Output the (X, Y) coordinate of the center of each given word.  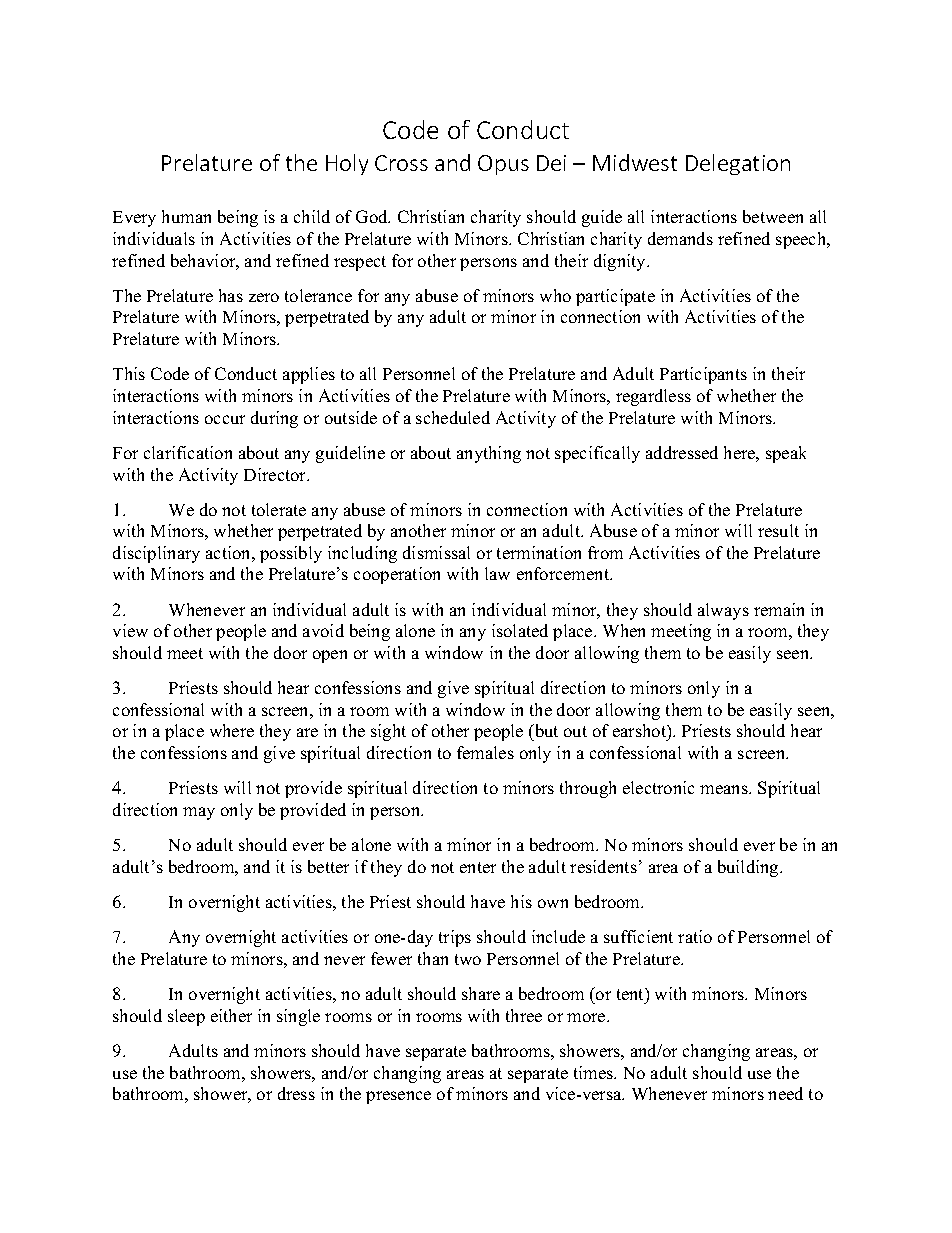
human (186, 216)
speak (786, 454)
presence (398, 1097)
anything (489, 454)
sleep (186, 1017)
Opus (503, 165)
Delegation (738, 164)
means (725, 789)
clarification (188, 452)
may (199, 813)
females (485, 752)
